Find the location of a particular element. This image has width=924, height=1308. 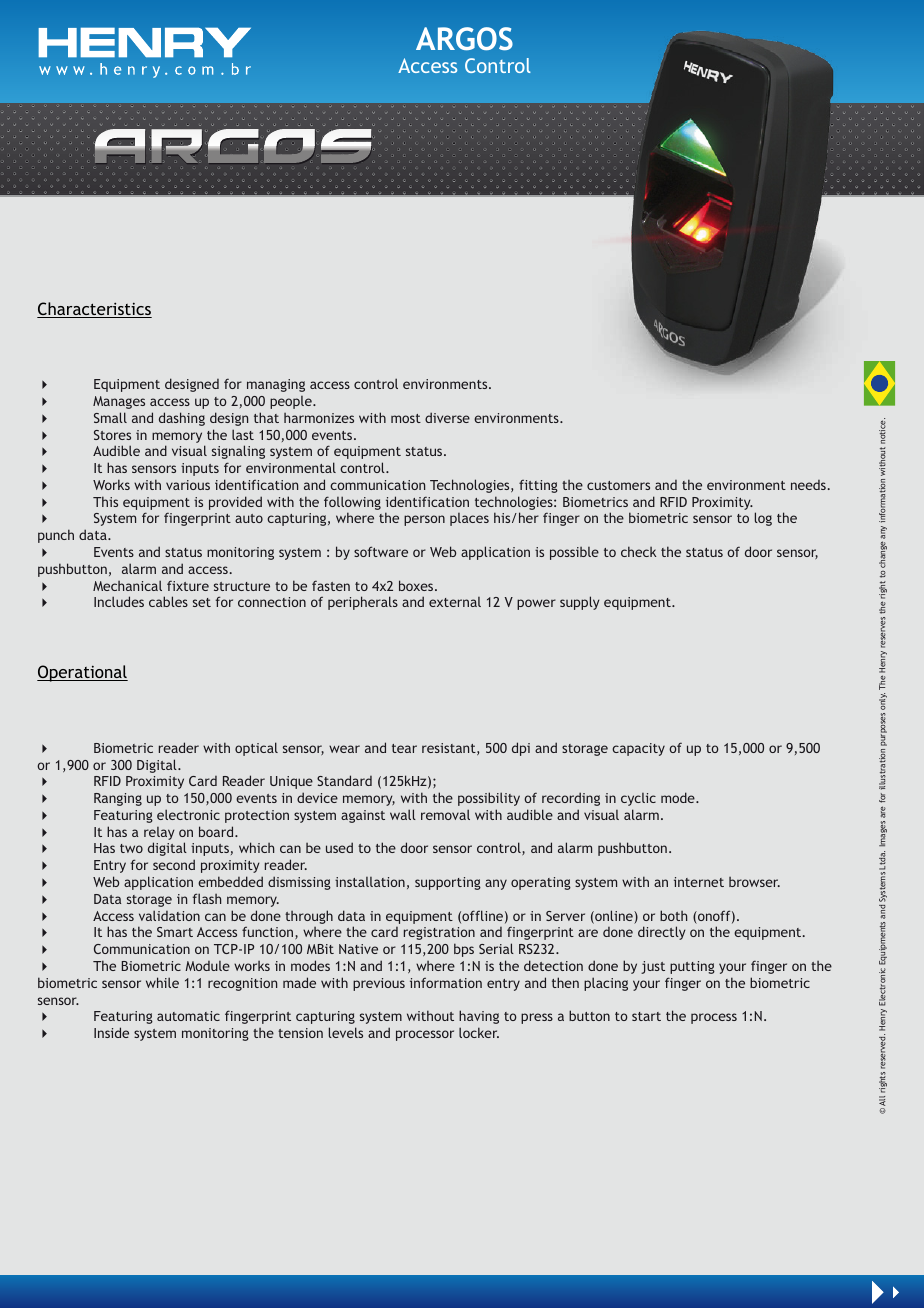

needs is located at coordinates (808, 485).
